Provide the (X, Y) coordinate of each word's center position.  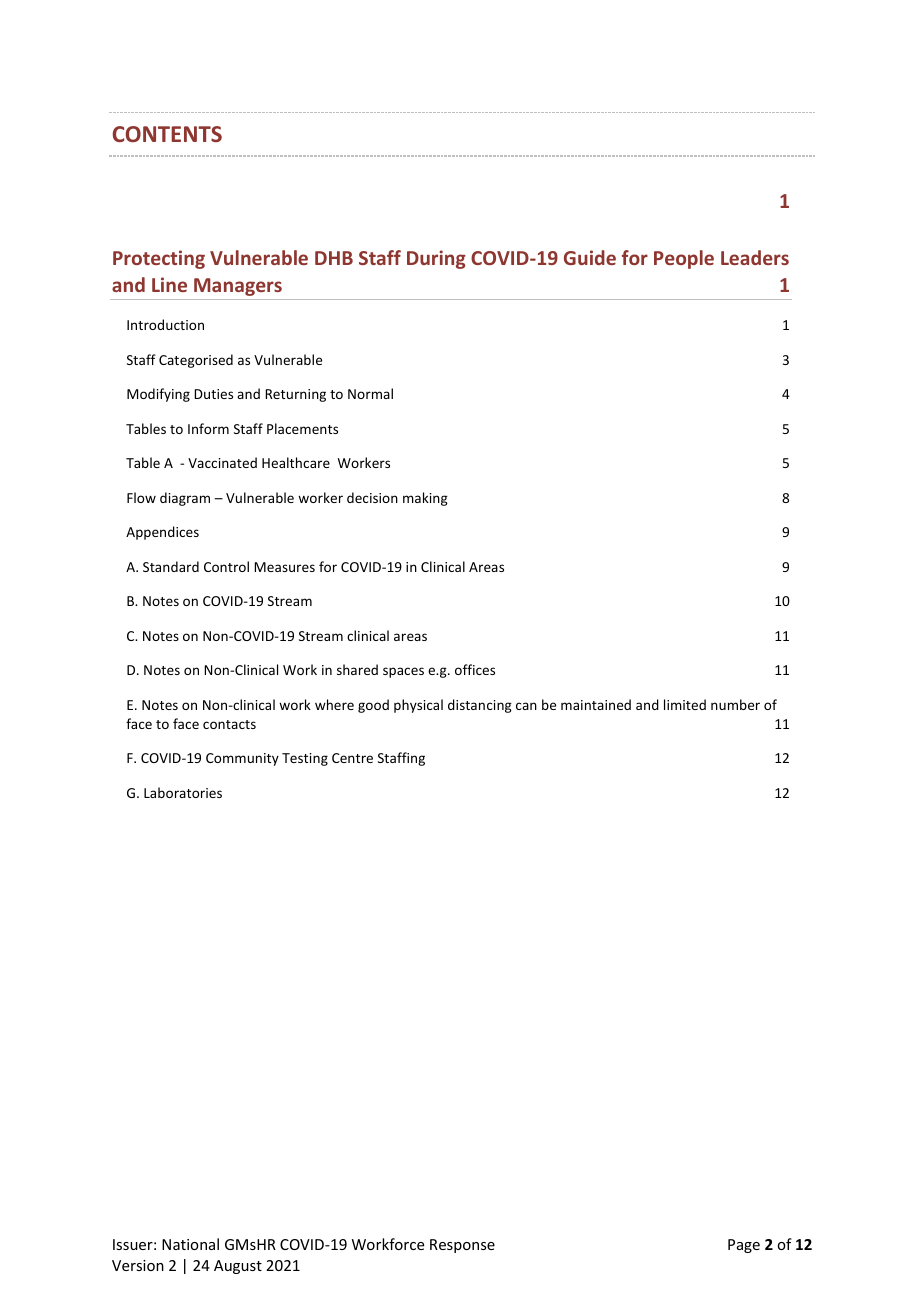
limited (685, 704)
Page (744, 1246)
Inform (208, 428)
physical (418, 706)
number (735, 704)
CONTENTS (167, 134)
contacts (229, 724)
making (425, 499)
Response (462, 1246)
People (684, 259)
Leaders (755, 257)
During (436, 259)
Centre (352, 758)
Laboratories (183, 792)
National (190, 1244)
